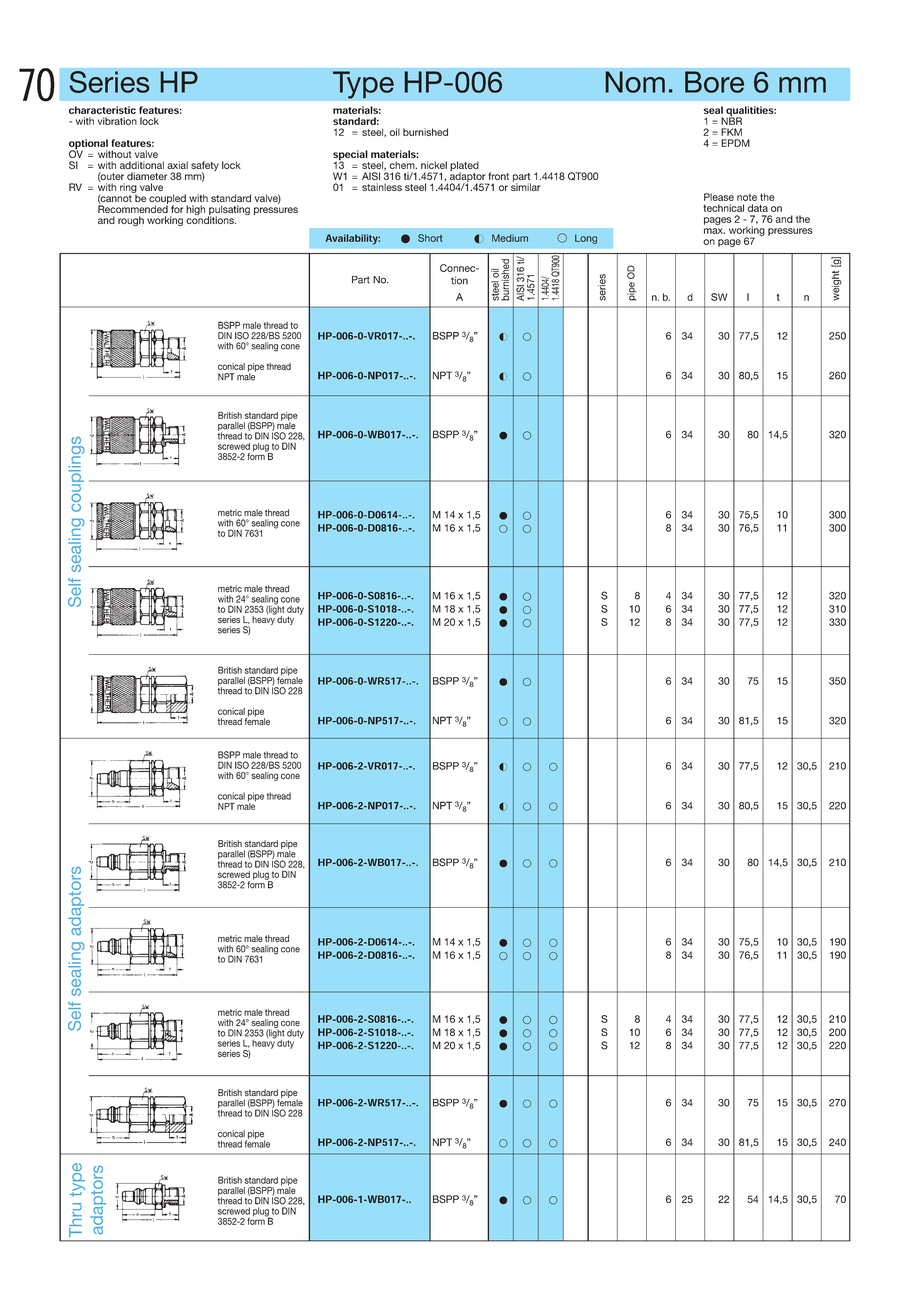  I want to click on stainless, so click(382, 187).
